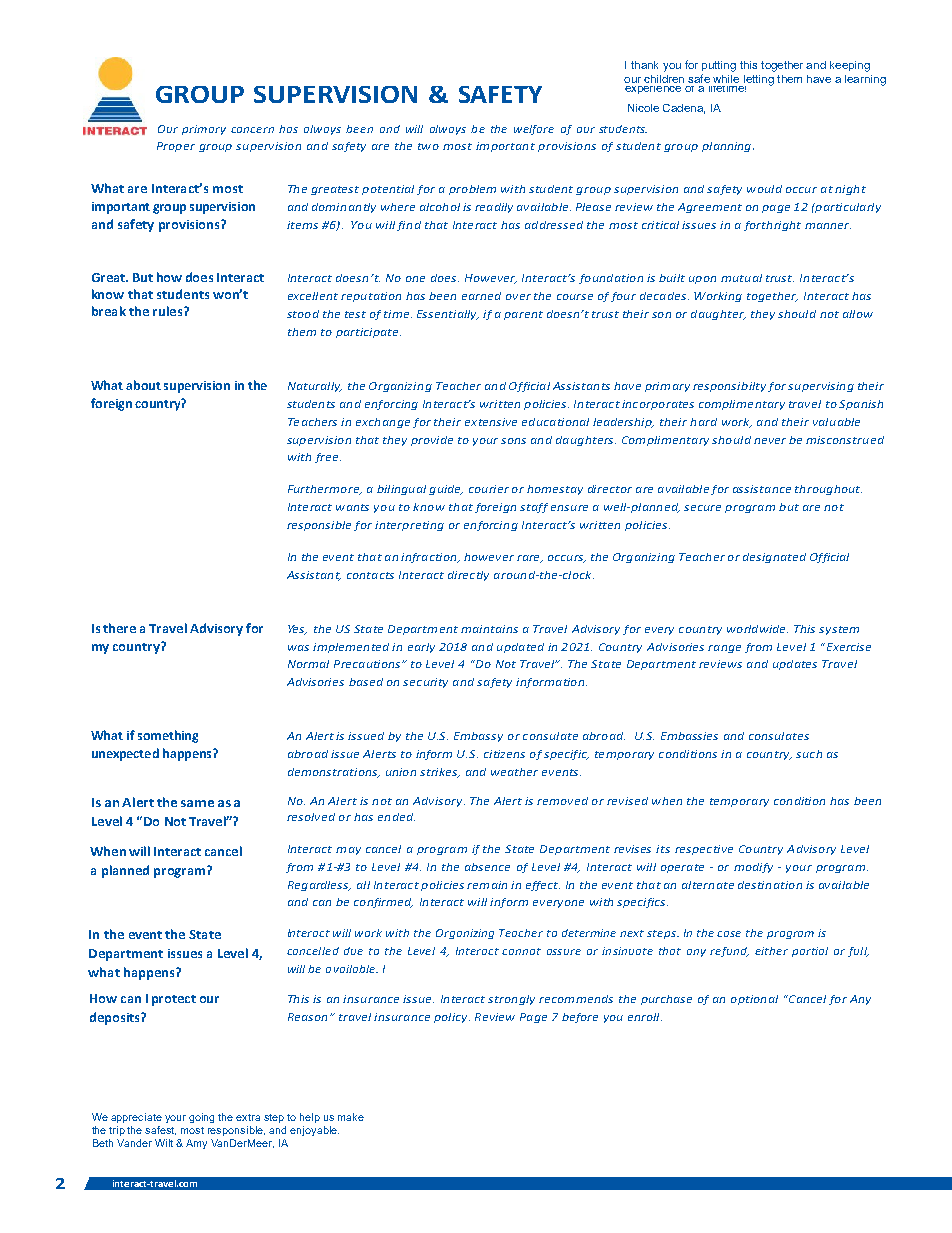 Image resolution: width=952 pixels, height=1233 pixels. Describe the element at coordinates (351, 1117) in the page. I see `make` at that location.
